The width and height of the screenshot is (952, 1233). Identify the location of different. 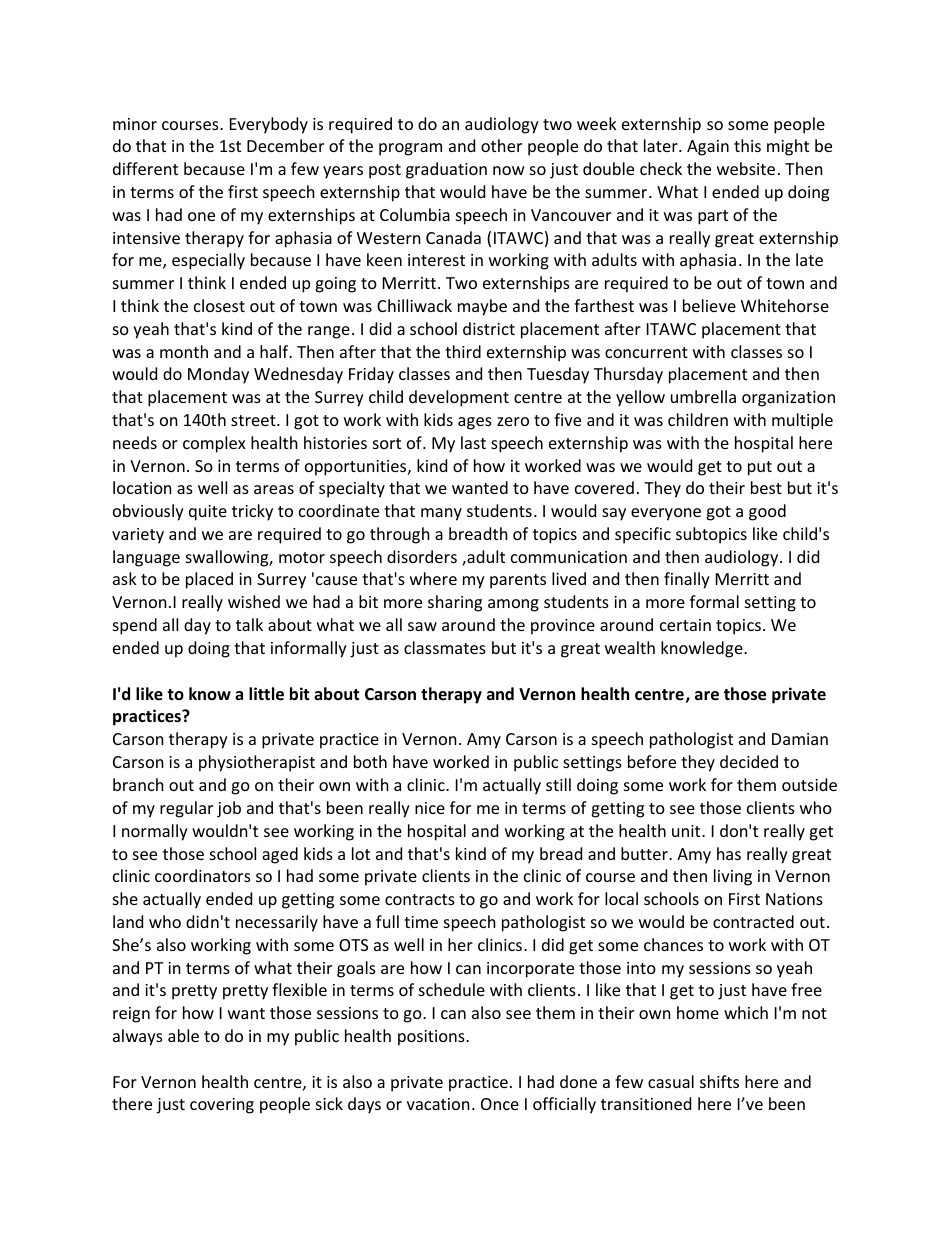
(145, 168).
